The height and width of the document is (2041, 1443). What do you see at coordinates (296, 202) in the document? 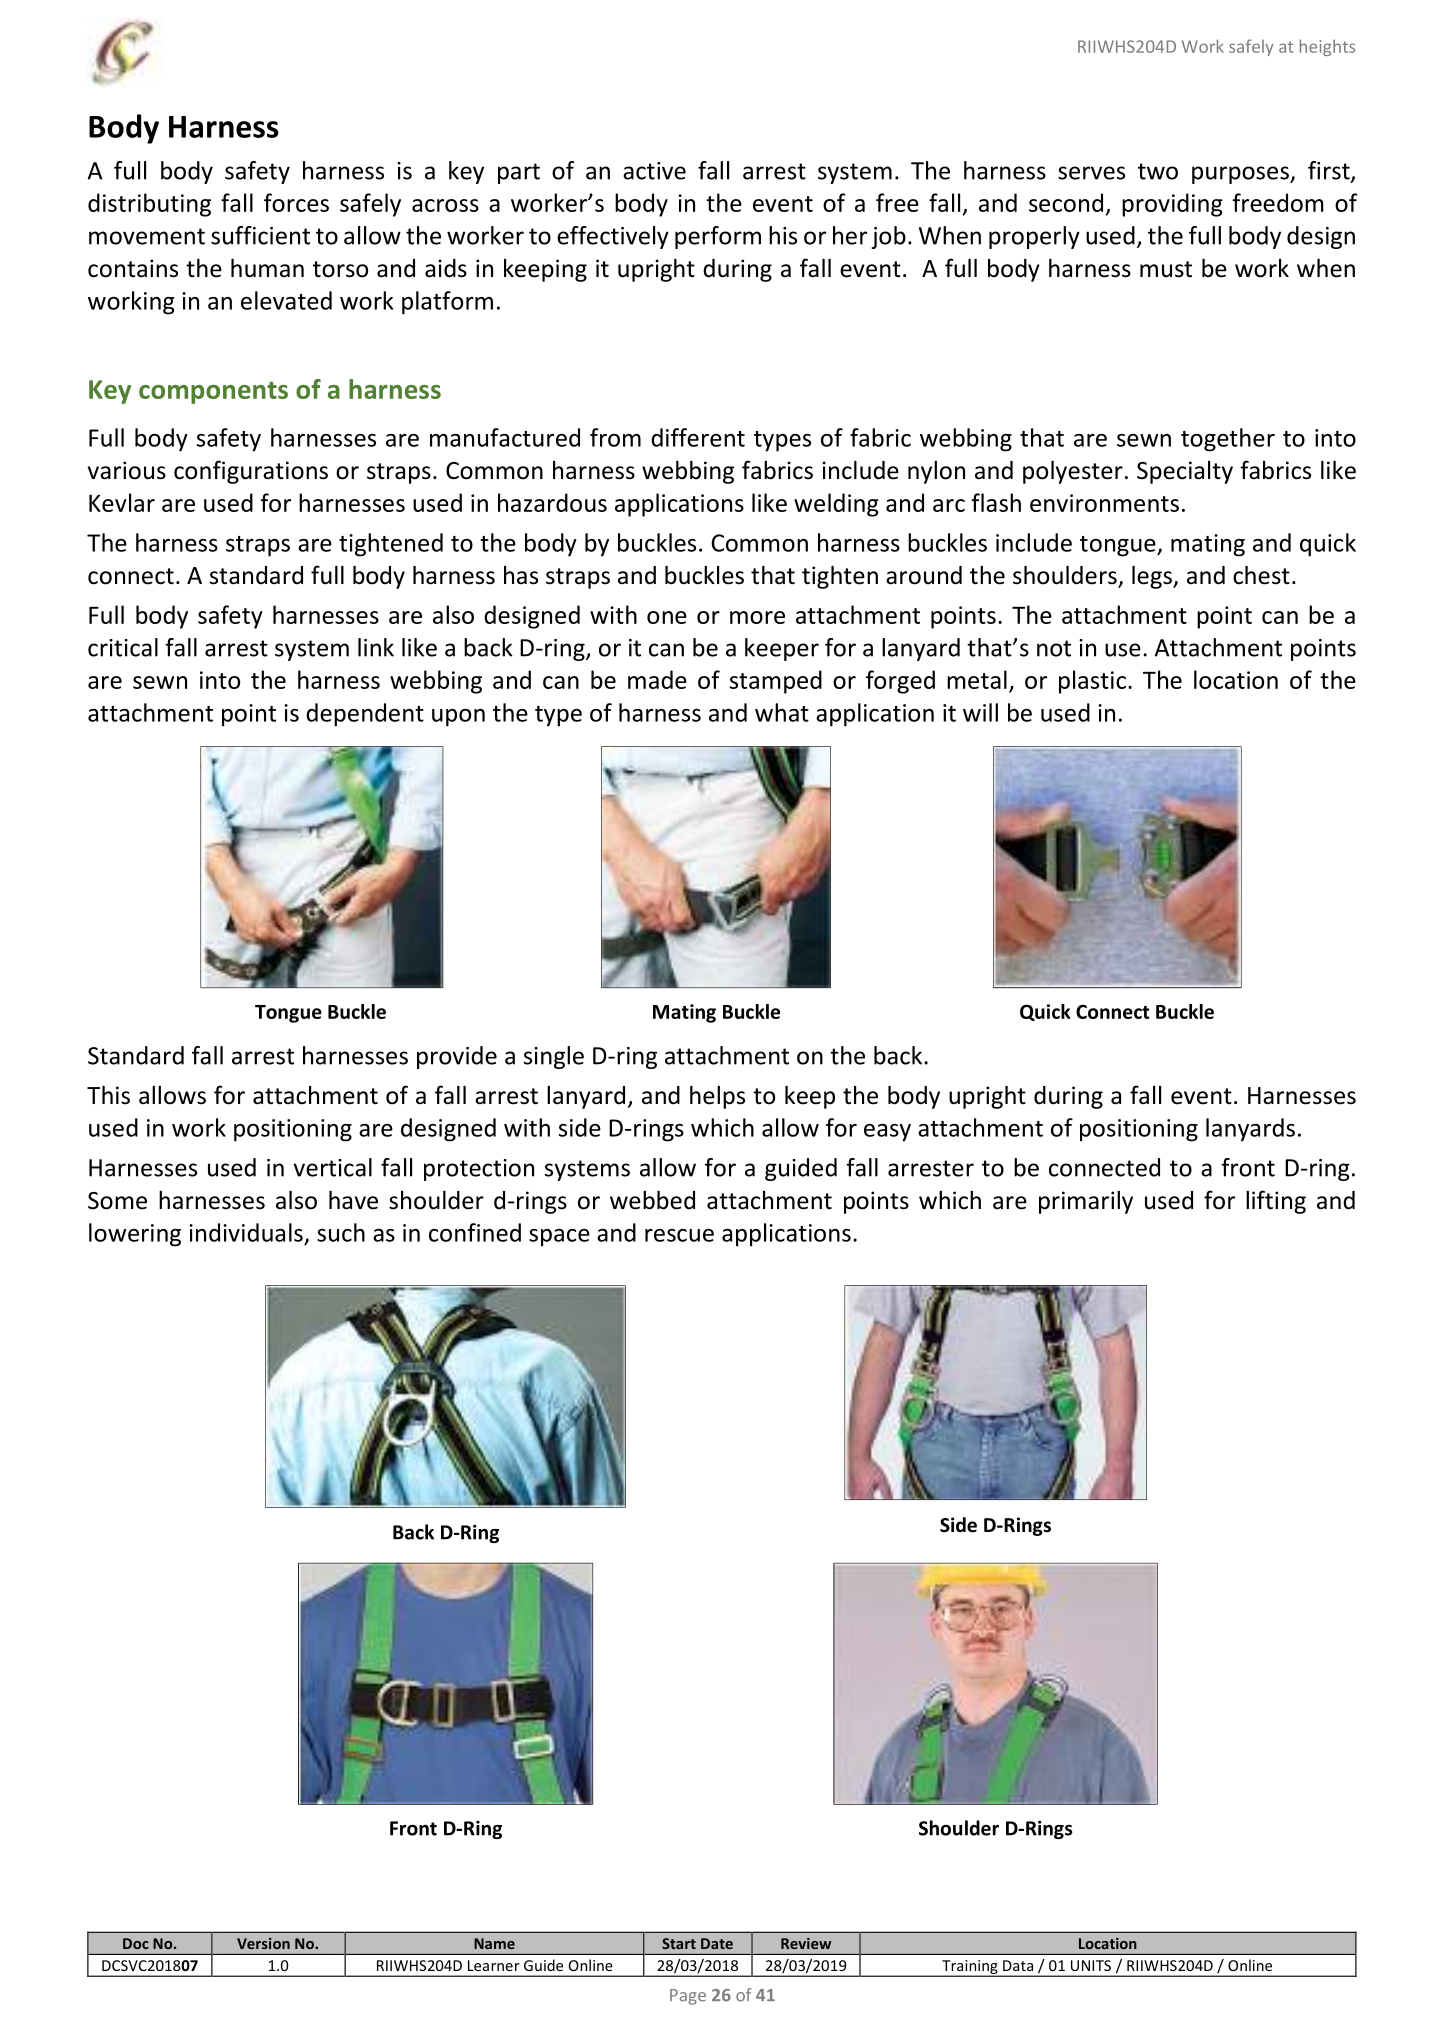
I see `forces` at bounding box center [296, 202].
